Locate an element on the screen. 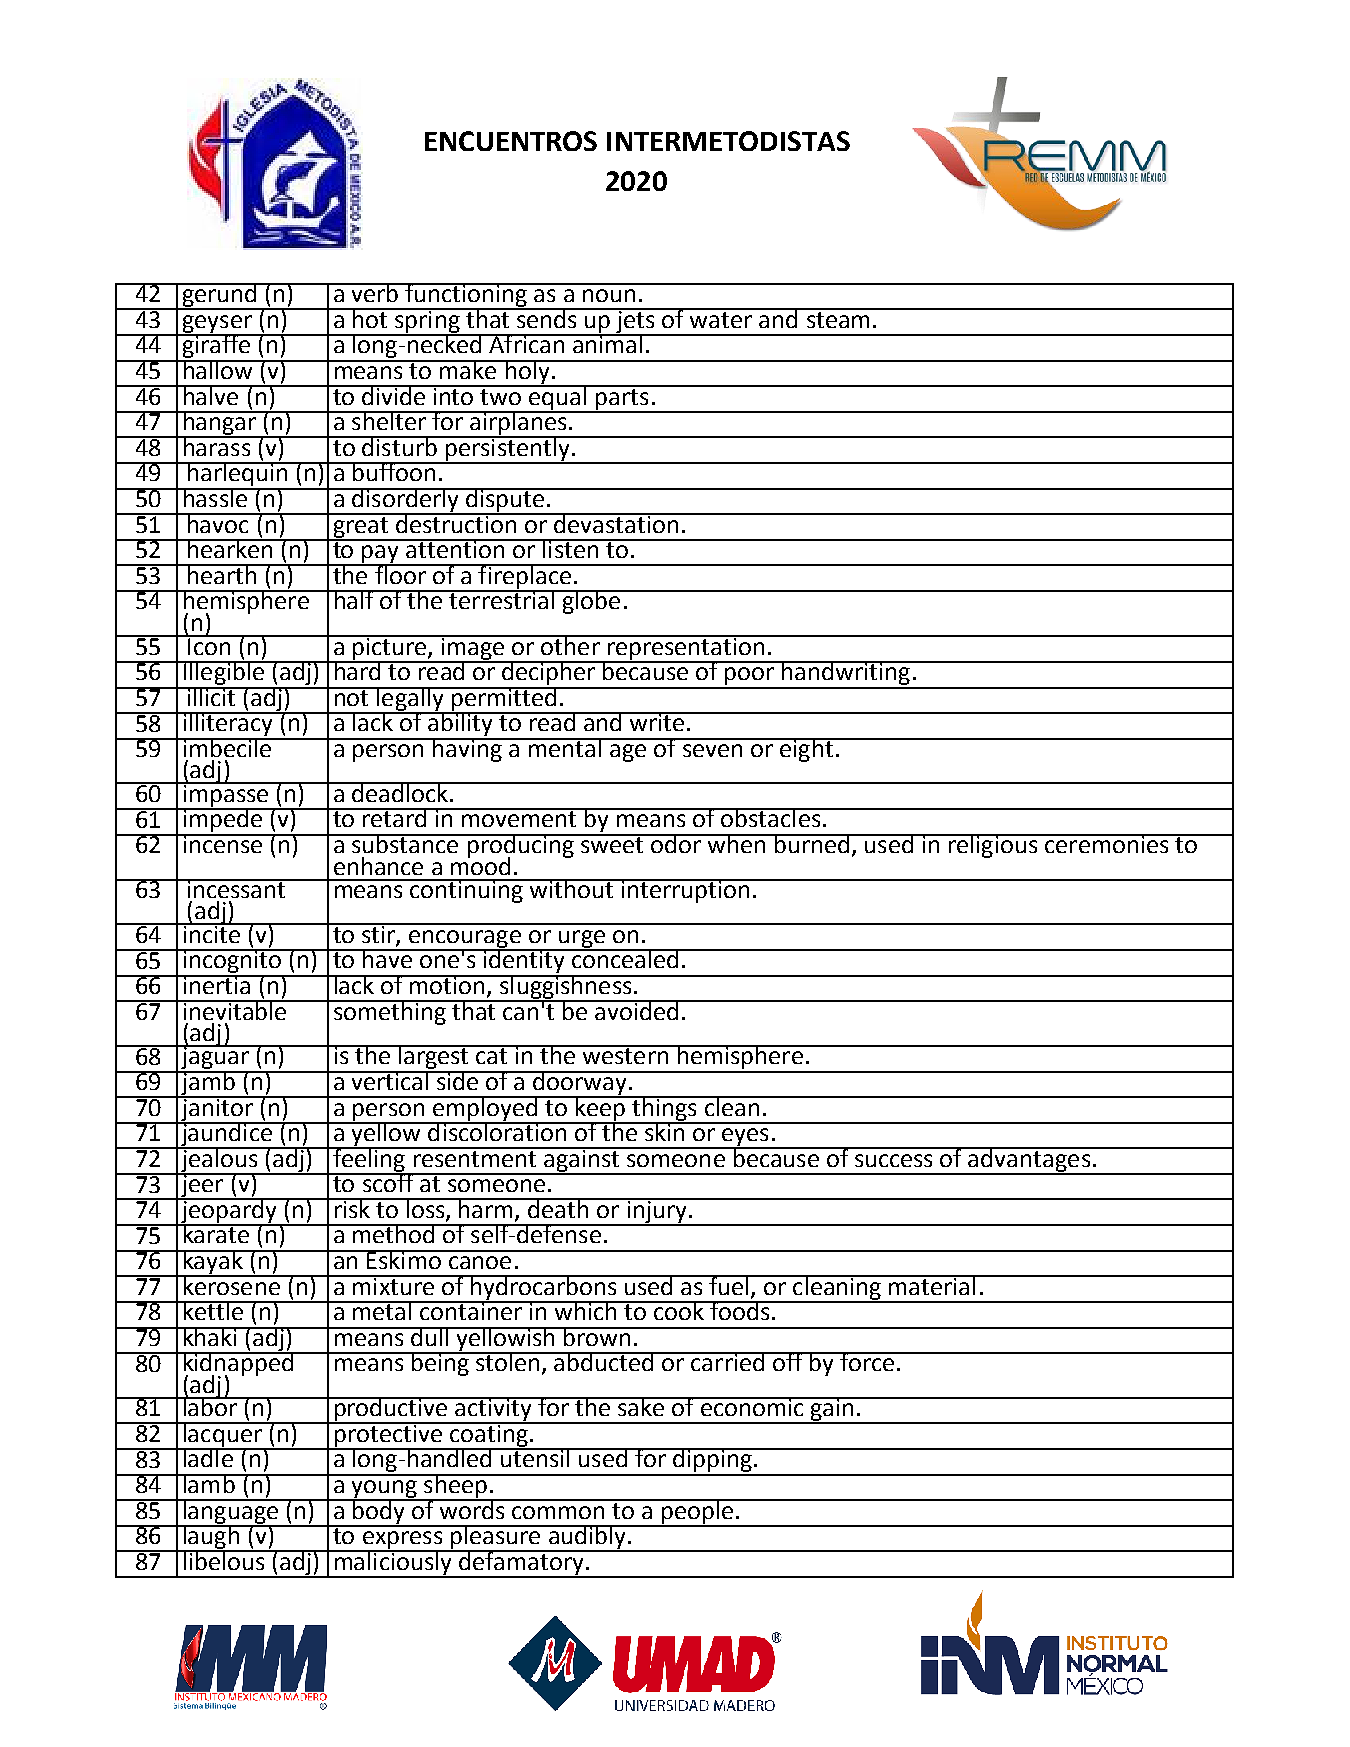  have is located at coordinates (387, 958).
